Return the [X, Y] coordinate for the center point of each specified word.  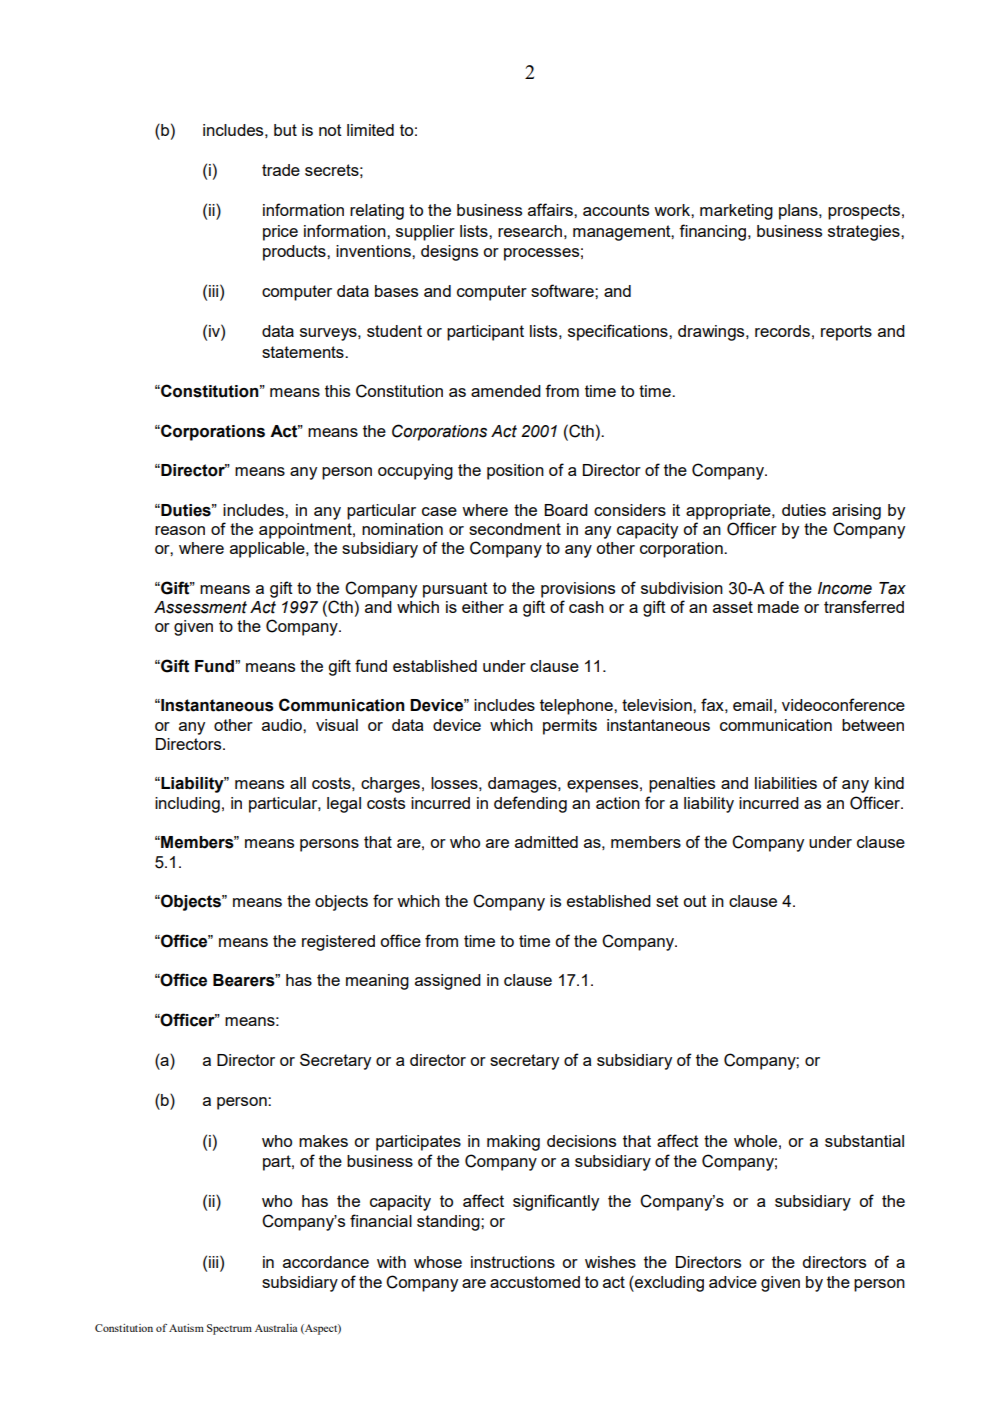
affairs [551, 209]
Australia [276, 1328]
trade [281, 170]
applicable [268, 550]
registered [338, 943]
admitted [546, 842]
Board [566, 510]
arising [856, 512]
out [695, 901]
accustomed [535, 1282]
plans [799, 212]
